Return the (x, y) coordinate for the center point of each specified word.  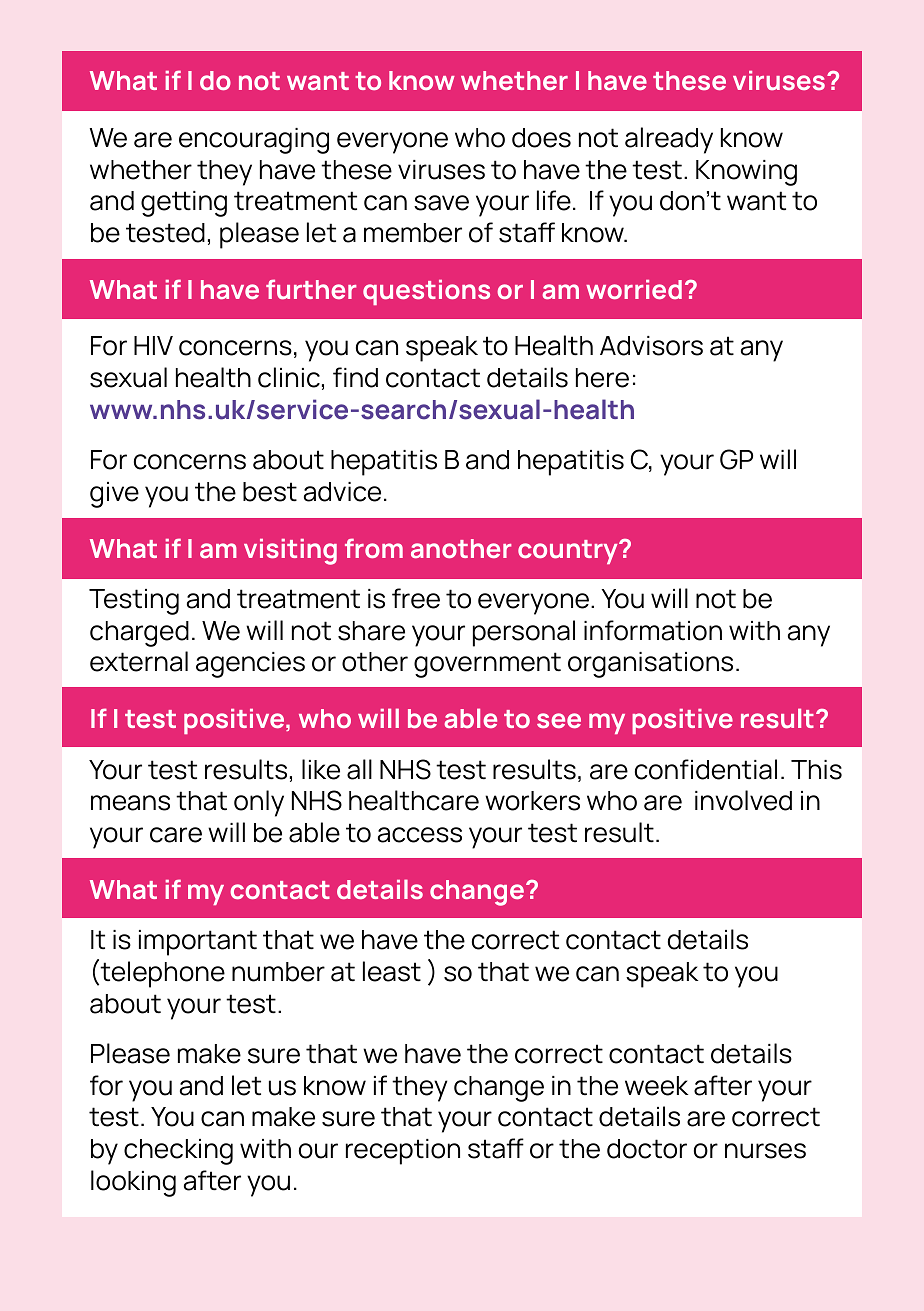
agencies (250, 665)
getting (184, 204)
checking (178, 1152)
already (669, 140)
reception (403, 1152)
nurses (765, 1151)
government (487, 665)
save (441, 203)
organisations (650, 665)
